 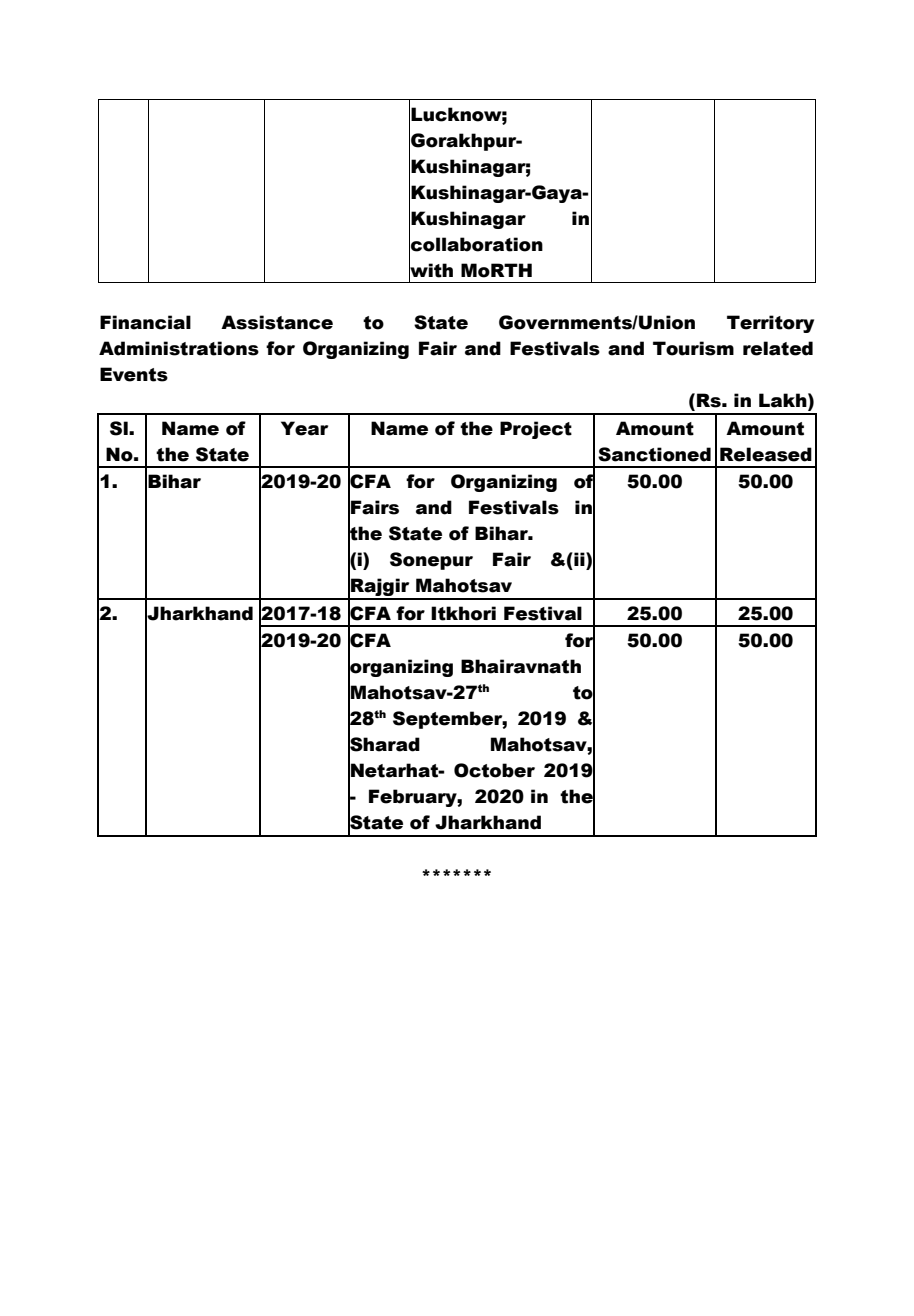 I want to click on Administrations, so click(x=179, y=348).
